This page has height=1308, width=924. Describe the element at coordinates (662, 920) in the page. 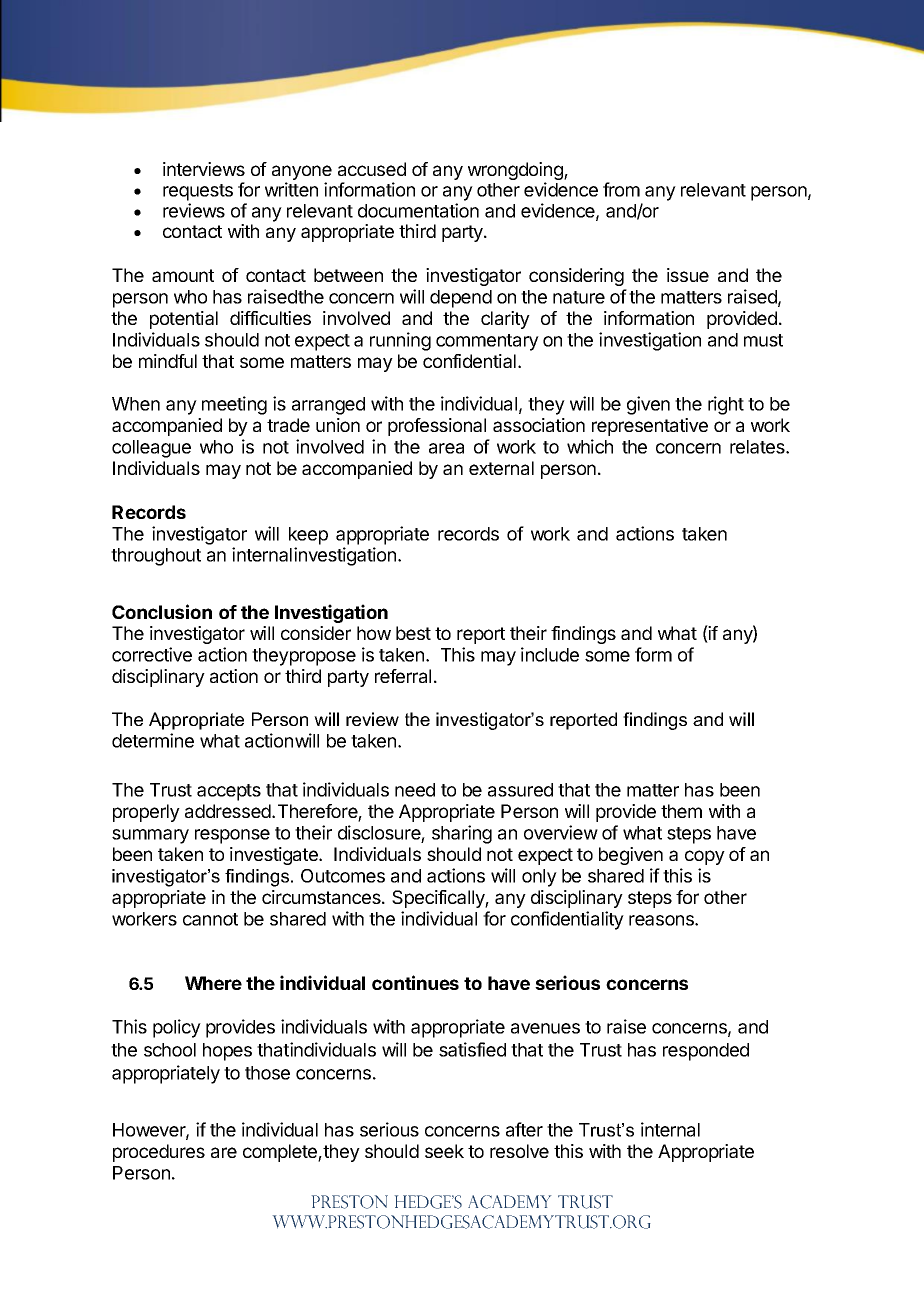

I see `reasons` at that location.
